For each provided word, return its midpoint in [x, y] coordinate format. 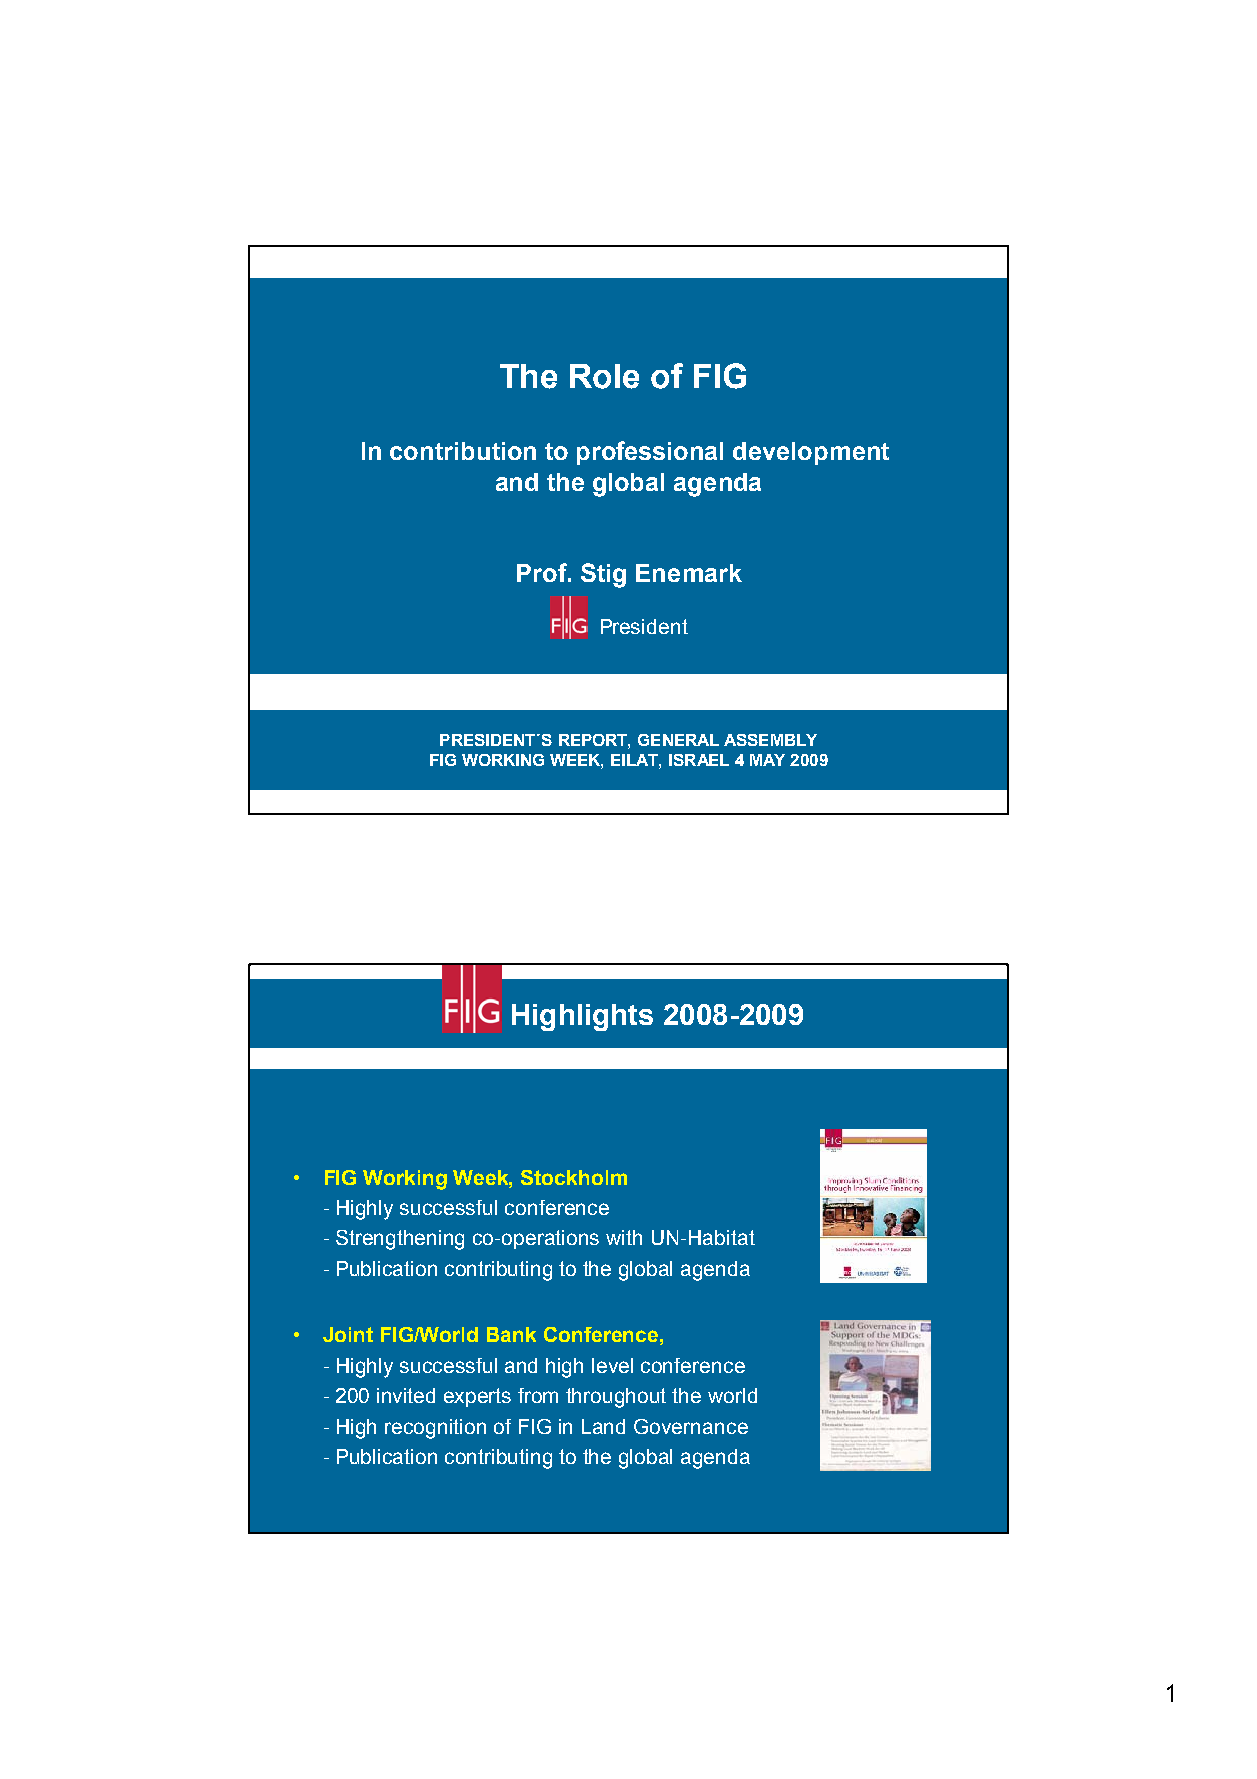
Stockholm [574, 1177]
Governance [691, 1426]
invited [406, 1395]
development [811, 453]
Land [603, 1426]
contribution [463, 451]
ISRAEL [699, 760]
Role [604, 376]
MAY [767, 760]
